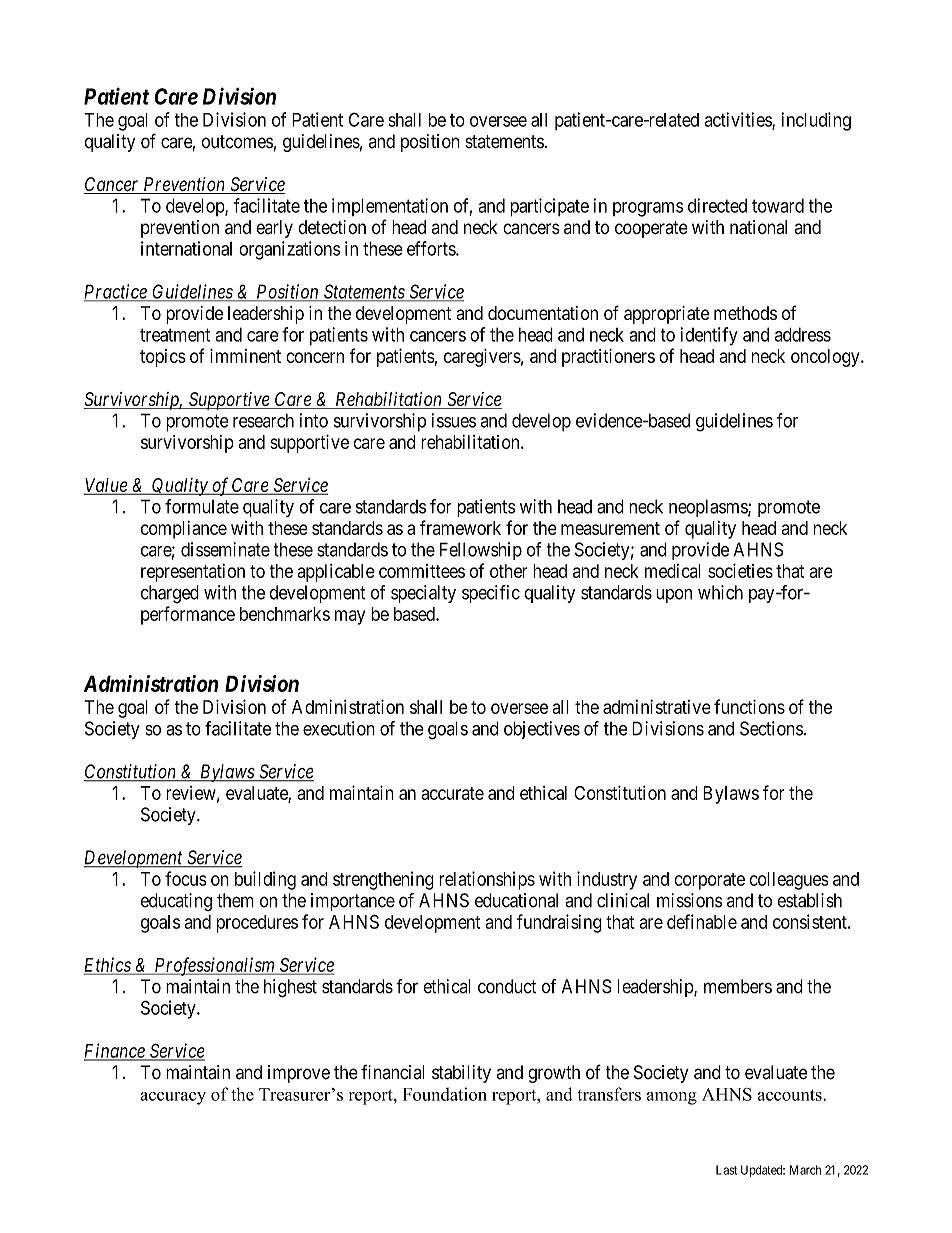 The image size is (952, 1233). I want to click on specific, so click(491, 594).
